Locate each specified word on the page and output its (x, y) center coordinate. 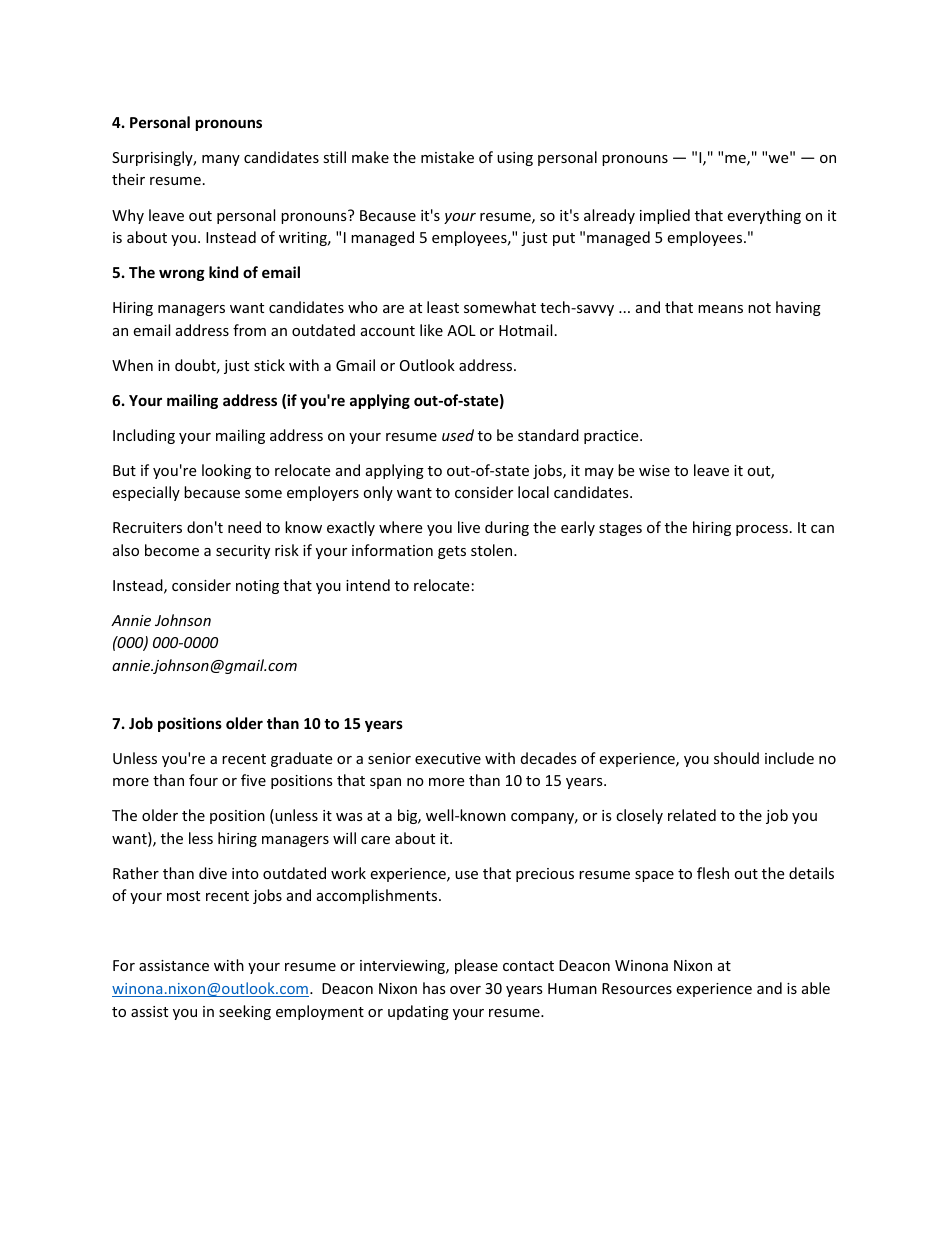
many (221, 160)
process (762, 530)
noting (257, 587)
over (465, 990)
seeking (245, 1012)
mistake (447, 157)
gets (452, 552)
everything (764, 216)
